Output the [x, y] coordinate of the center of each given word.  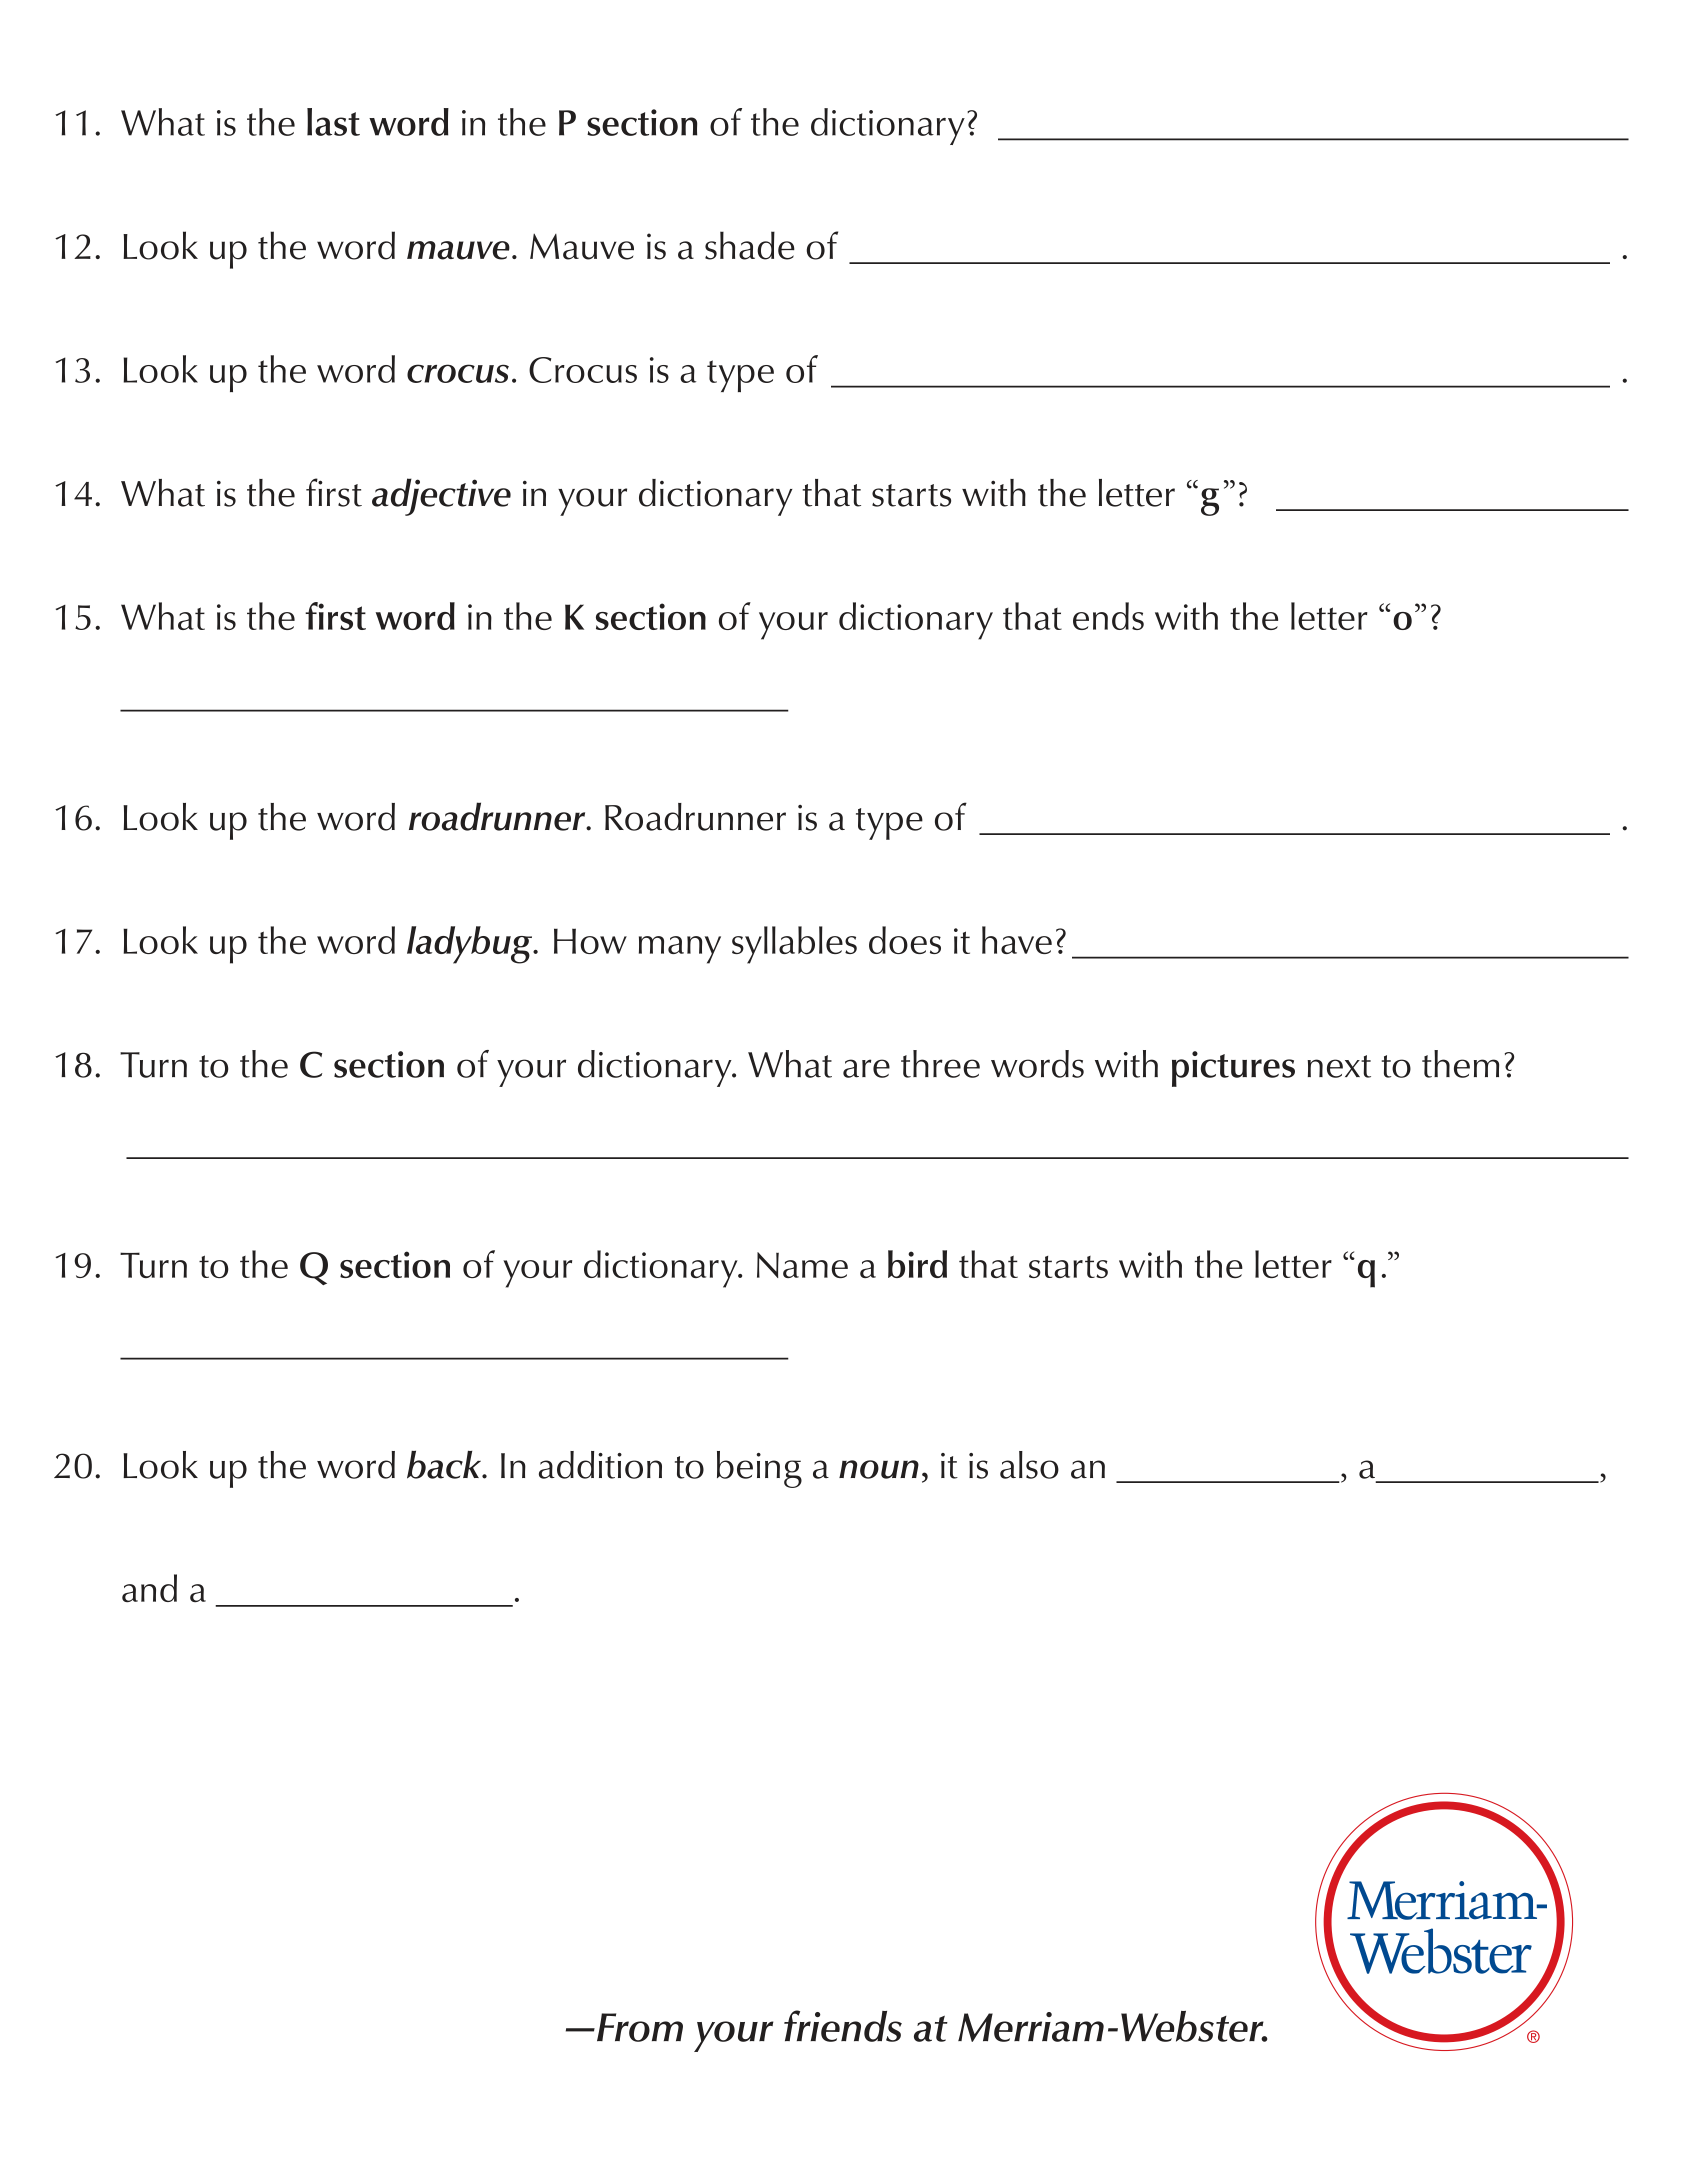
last [333, 122]
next [1339, 1066]
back [445, 1464]
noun [879, 1469]
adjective [441, 497]
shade [750, 245]
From [638, 2027]
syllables [794, 945]
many [680, 950]
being [759, 1469]
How [590, 941]
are [866, 1068]
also [1029, 1465]
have [1017, 940]
